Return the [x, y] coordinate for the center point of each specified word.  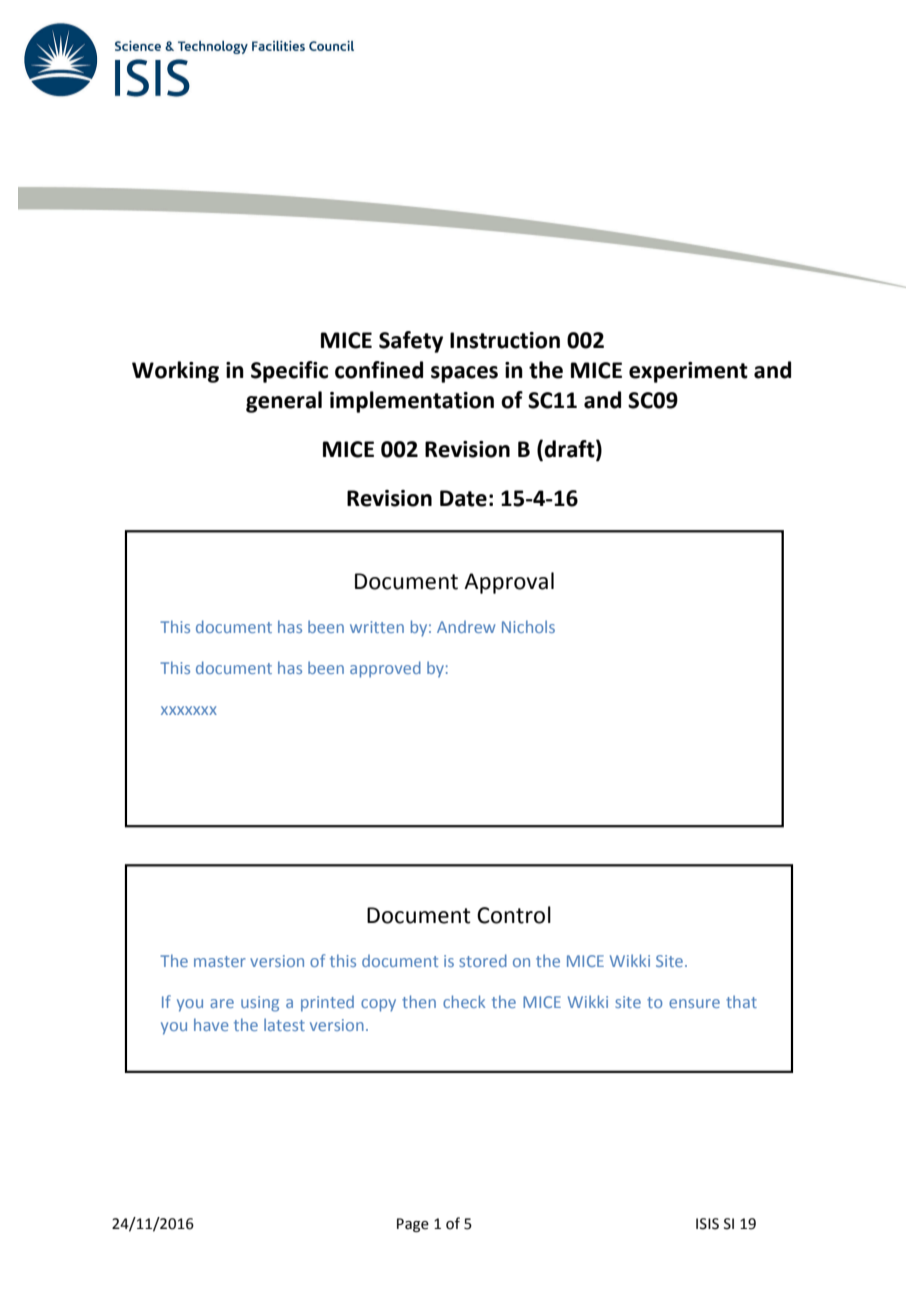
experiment [688, 372]
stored [483, 960]
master [220, 961]
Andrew [466, 627]
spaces [464, 374]
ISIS [707, 1224]
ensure [694, 1003]
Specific [289, 372]
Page [413, 1225]
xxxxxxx [189, 710]
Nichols [528, 626]
